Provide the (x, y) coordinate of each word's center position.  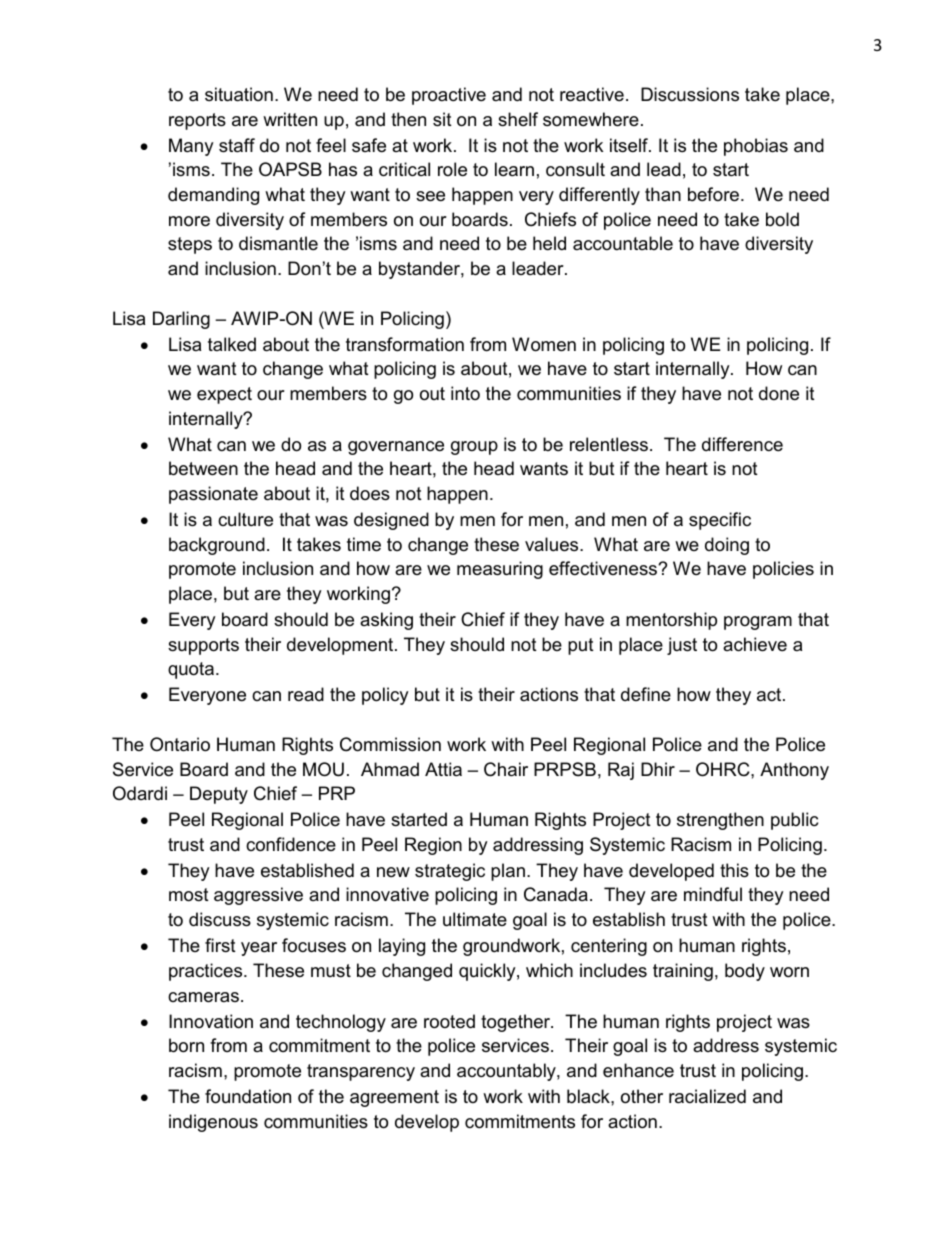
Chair (506, 769)
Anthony (794, 771)
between (203, 468)
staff (237, 145)
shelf (518, 119)
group (474, 448)
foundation (248, 1096)
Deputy (219, 795)
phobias (756, 147)
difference (742, 444)
